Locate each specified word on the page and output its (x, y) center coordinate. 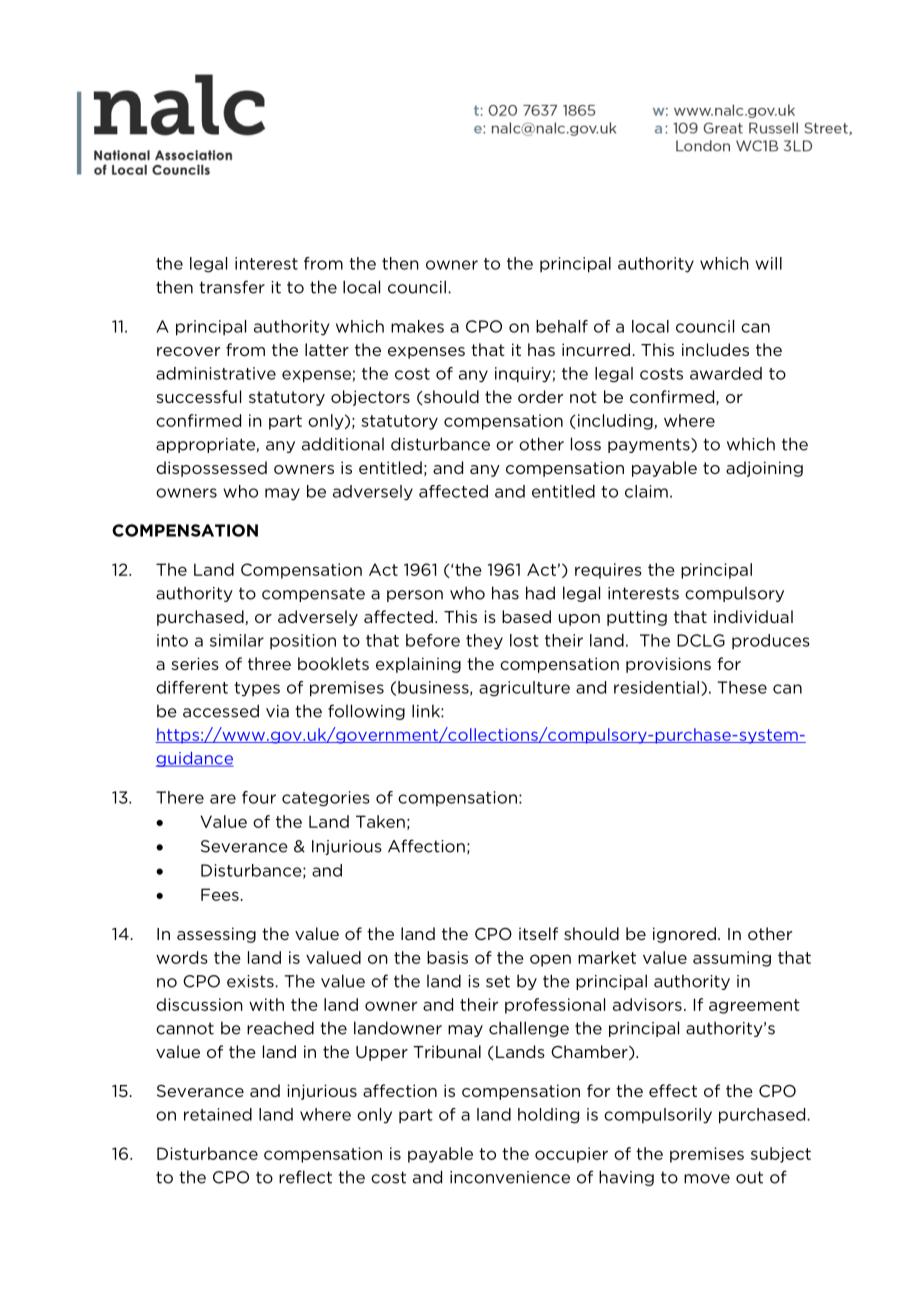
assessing (216, 935)
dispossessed (211, 469)
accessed (221, 711)
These (742, 687)
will (768, 263)
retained (218, 1114)
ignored (684, 935)
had (540, 593)
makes (417, 326)
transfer (232, 287)
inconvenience (510, 1177)
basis (447, 957)
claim (646, 491)
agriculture (524, 689)
